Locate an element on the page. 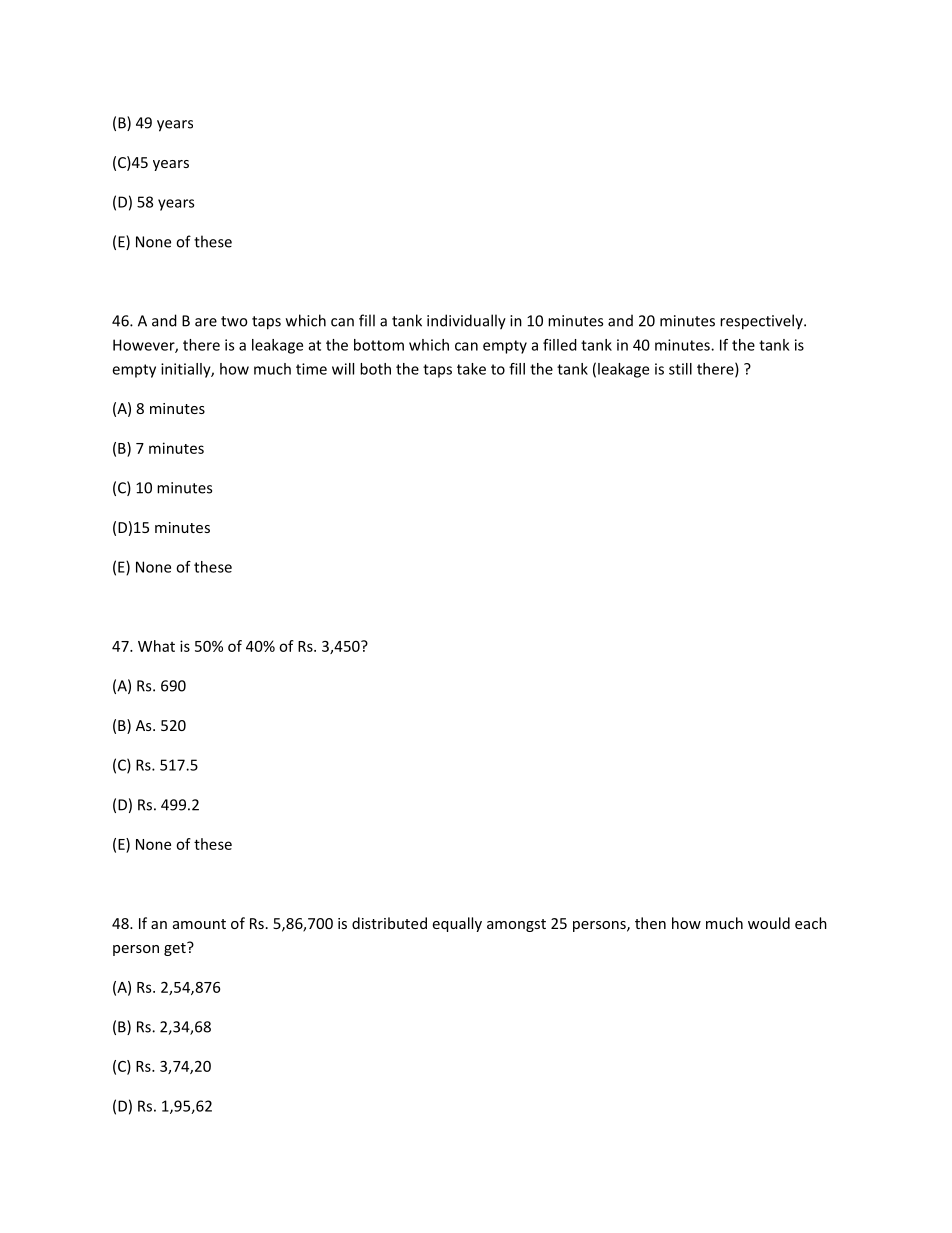 Image resolution: width=952 pixels, height=1233 pixels. respectively is located at coordinates (762, 322).
